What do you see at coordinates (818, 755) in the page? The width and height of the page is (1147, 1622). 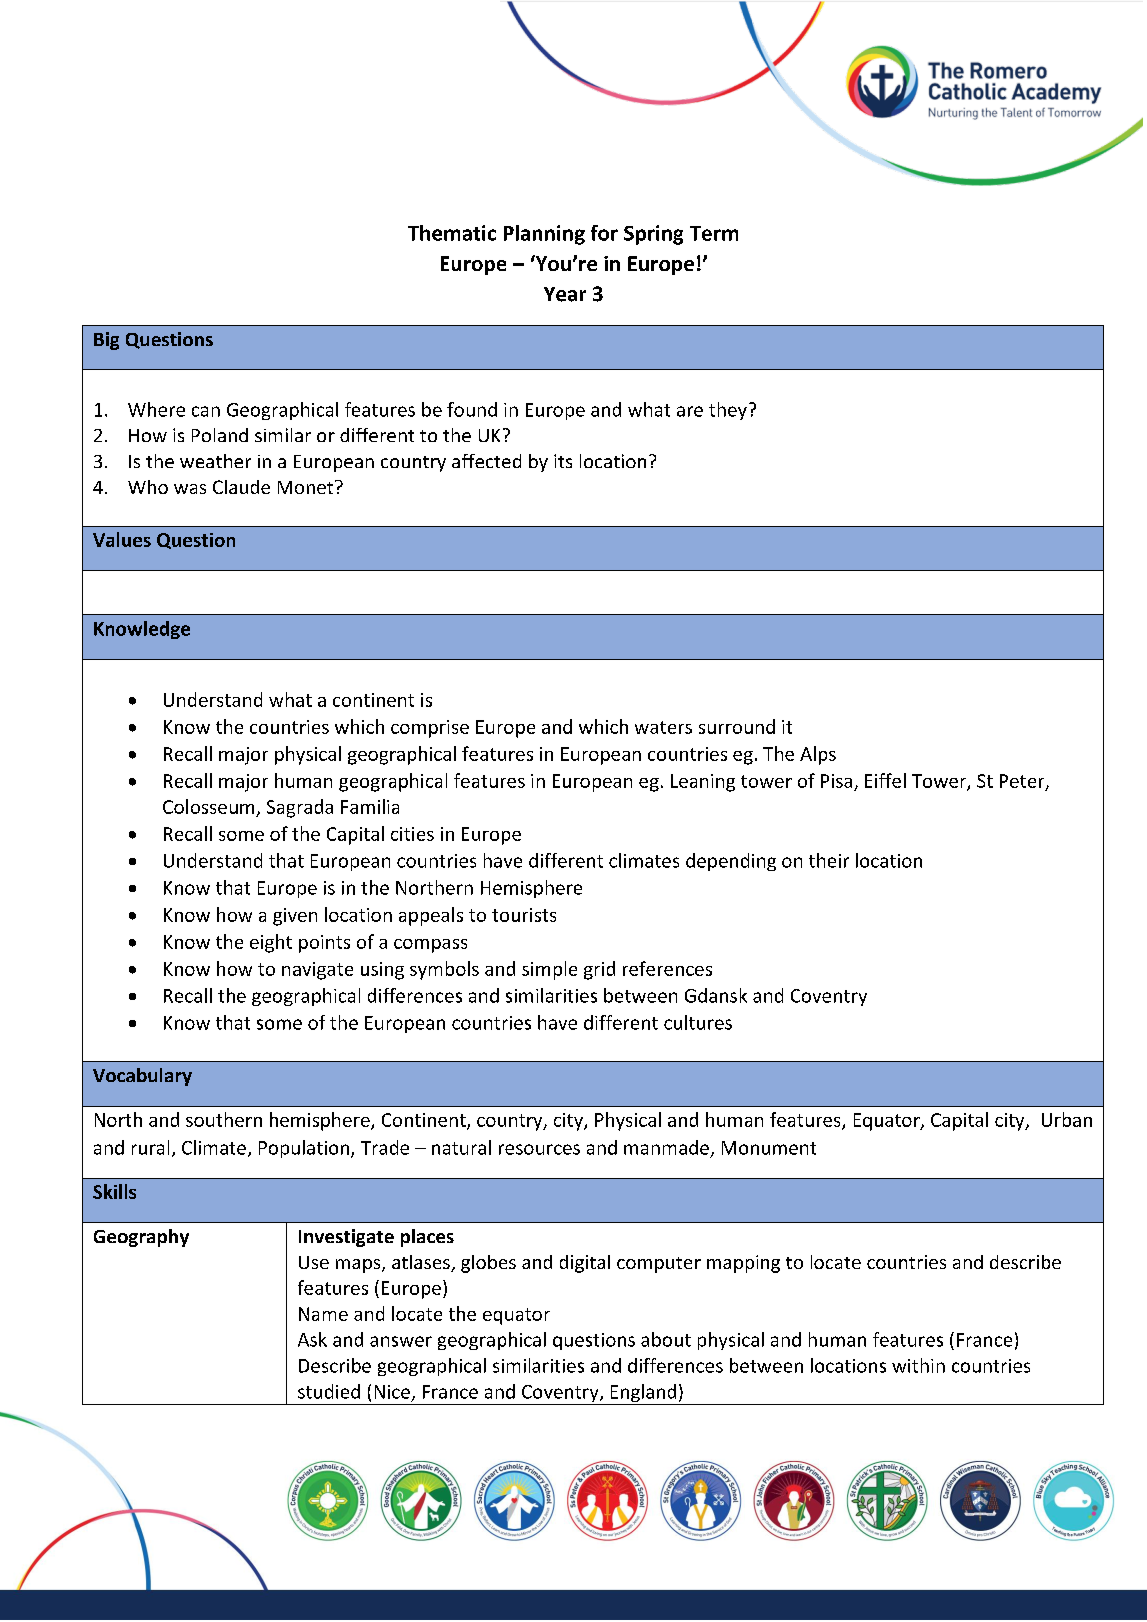 I see `Alps` at bounding box center [818, 755].
